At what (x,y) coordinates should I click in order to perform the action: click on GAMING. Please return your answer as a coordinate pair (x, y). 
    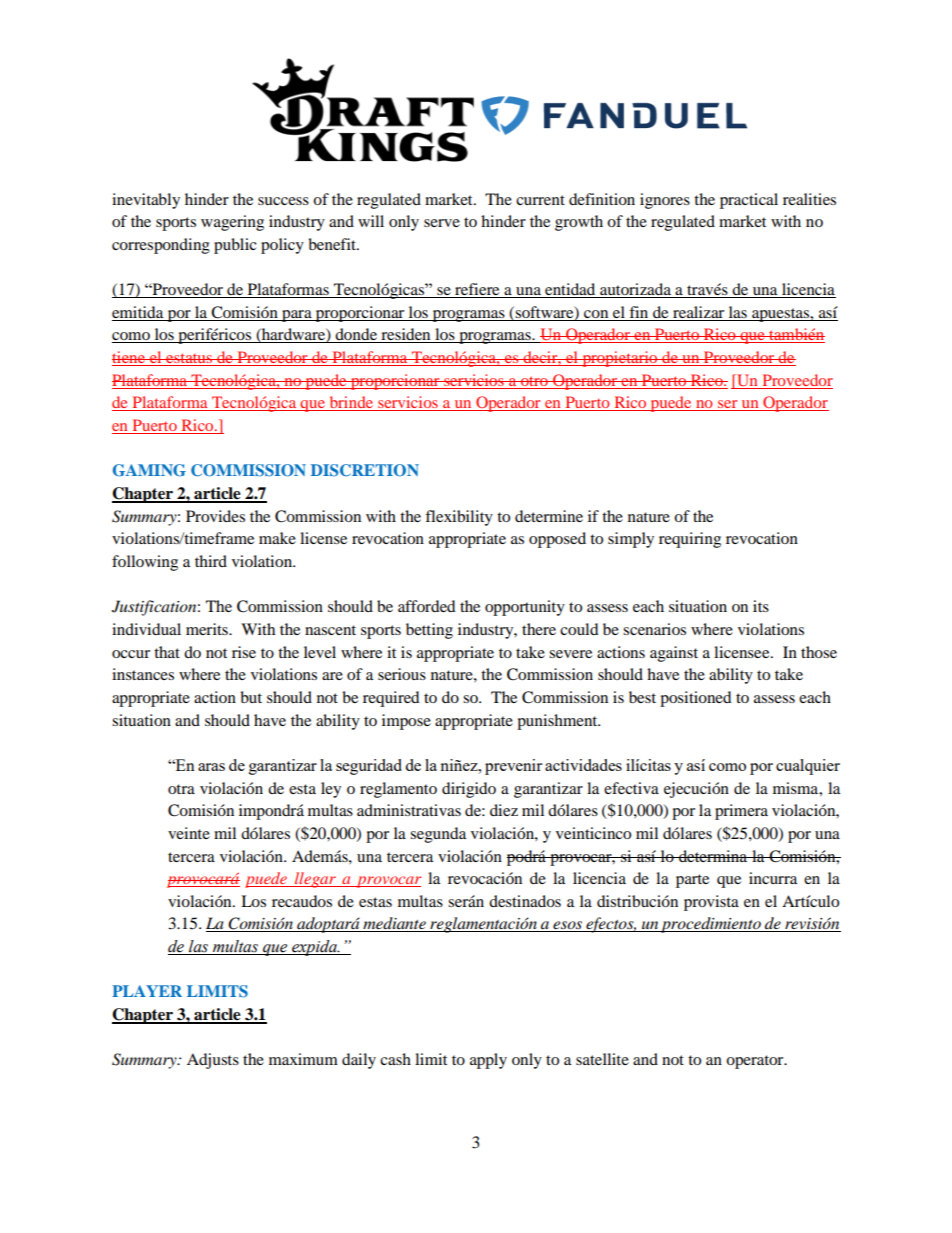
    Looking at the image, I should click on (149, 470).
